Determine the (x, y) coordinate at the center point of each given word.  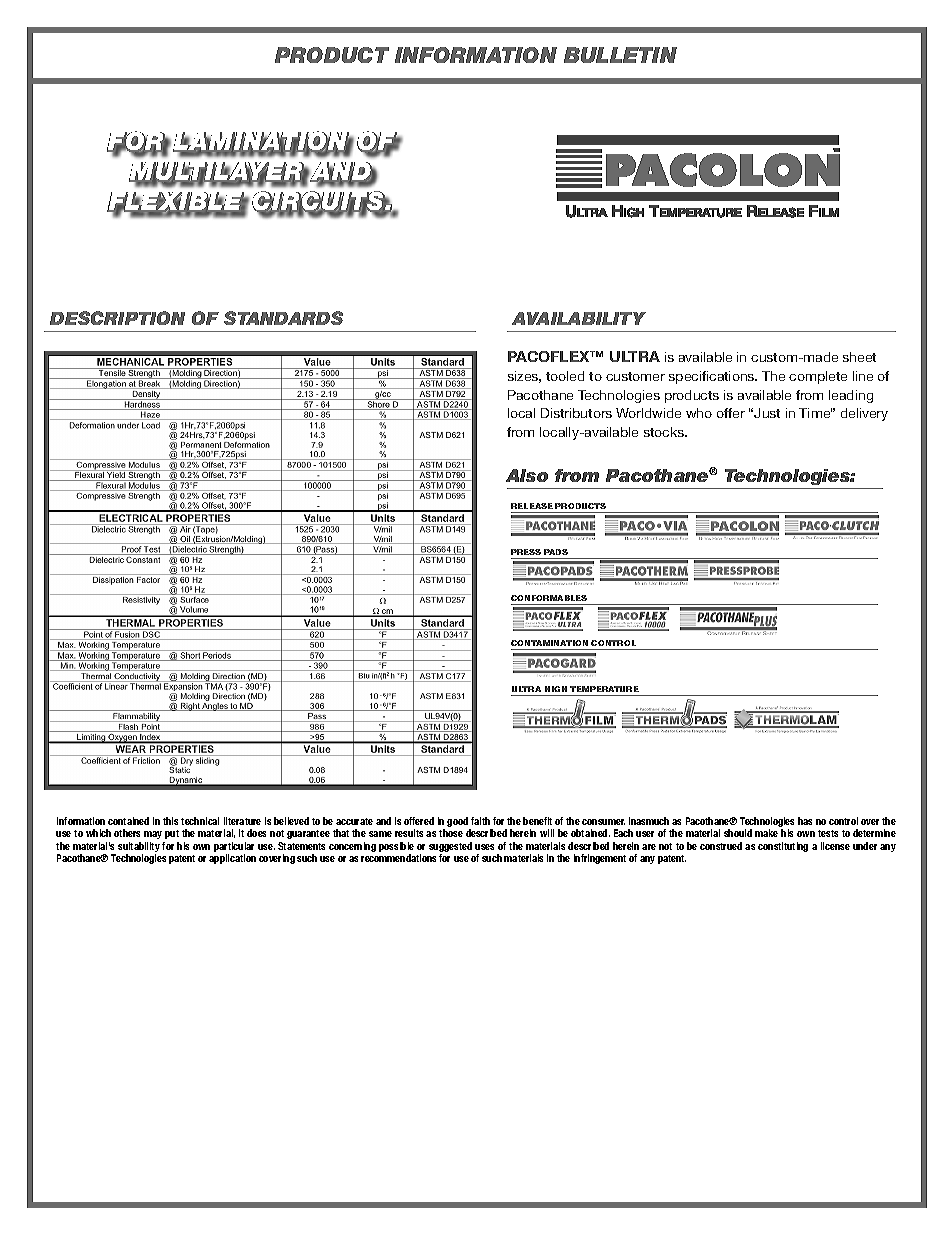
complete (818, 377)
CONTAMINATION (551, 645)
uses (484, 847)
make (766, 833)
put (172, 834)
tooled (565, 376)
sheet (859, 357)
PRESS (526, 552)
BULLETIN (620, 55)
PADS (556, 552)
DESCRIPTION (117, 318)
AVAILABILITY (579, 318)
